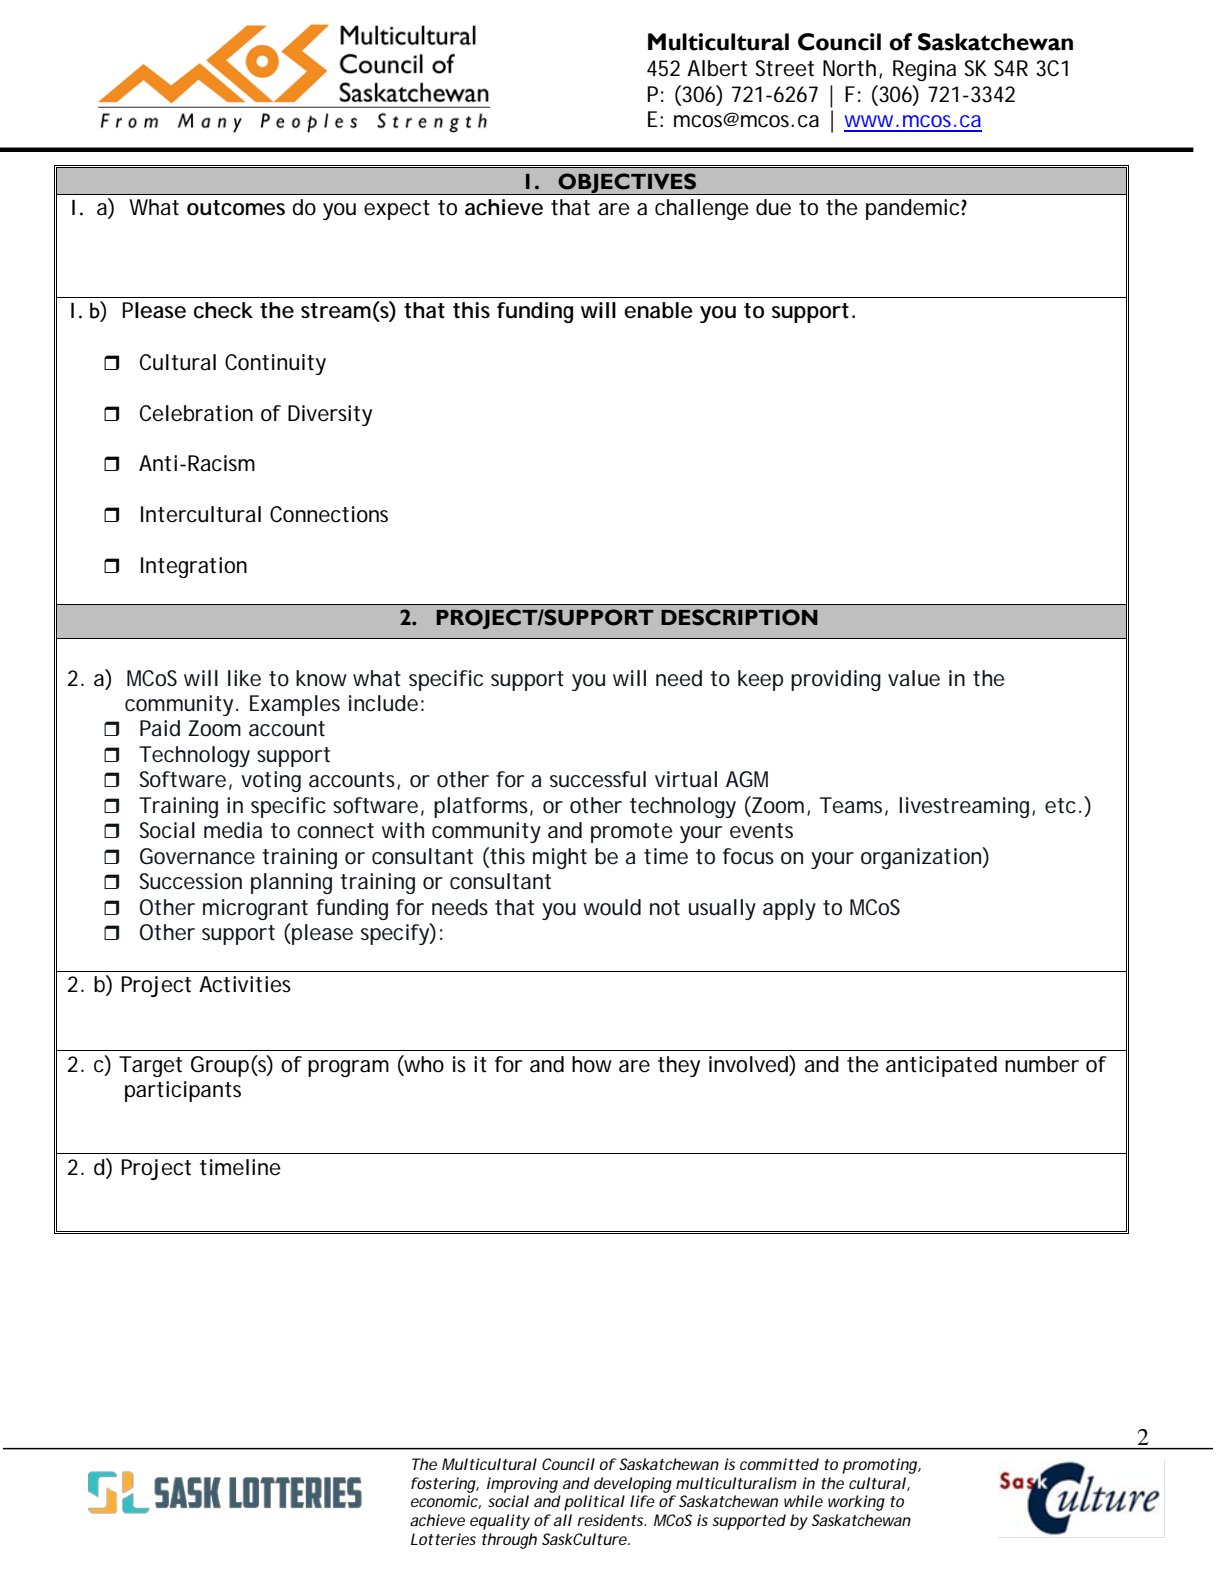  What do you see at coordinates (924, 70) in the screenshot?
I see `Regina` at bounding box center [924, 70].
